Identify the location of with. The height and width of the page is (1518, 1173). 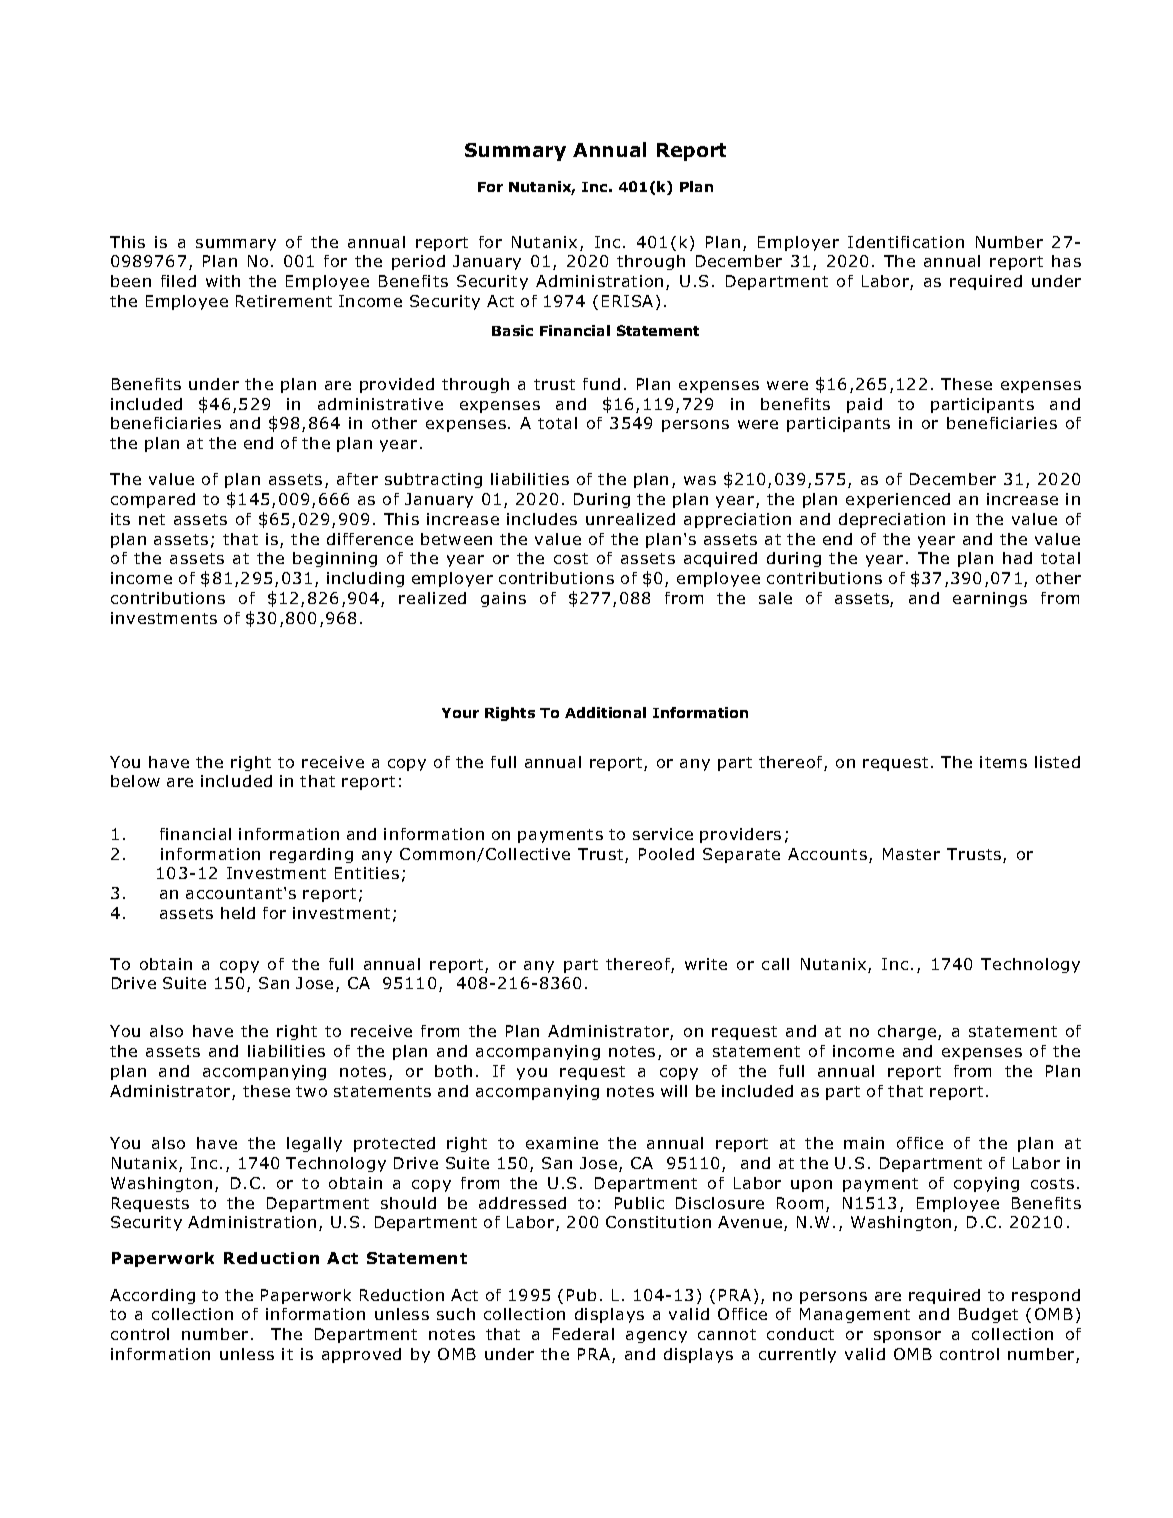
(223, 281).
